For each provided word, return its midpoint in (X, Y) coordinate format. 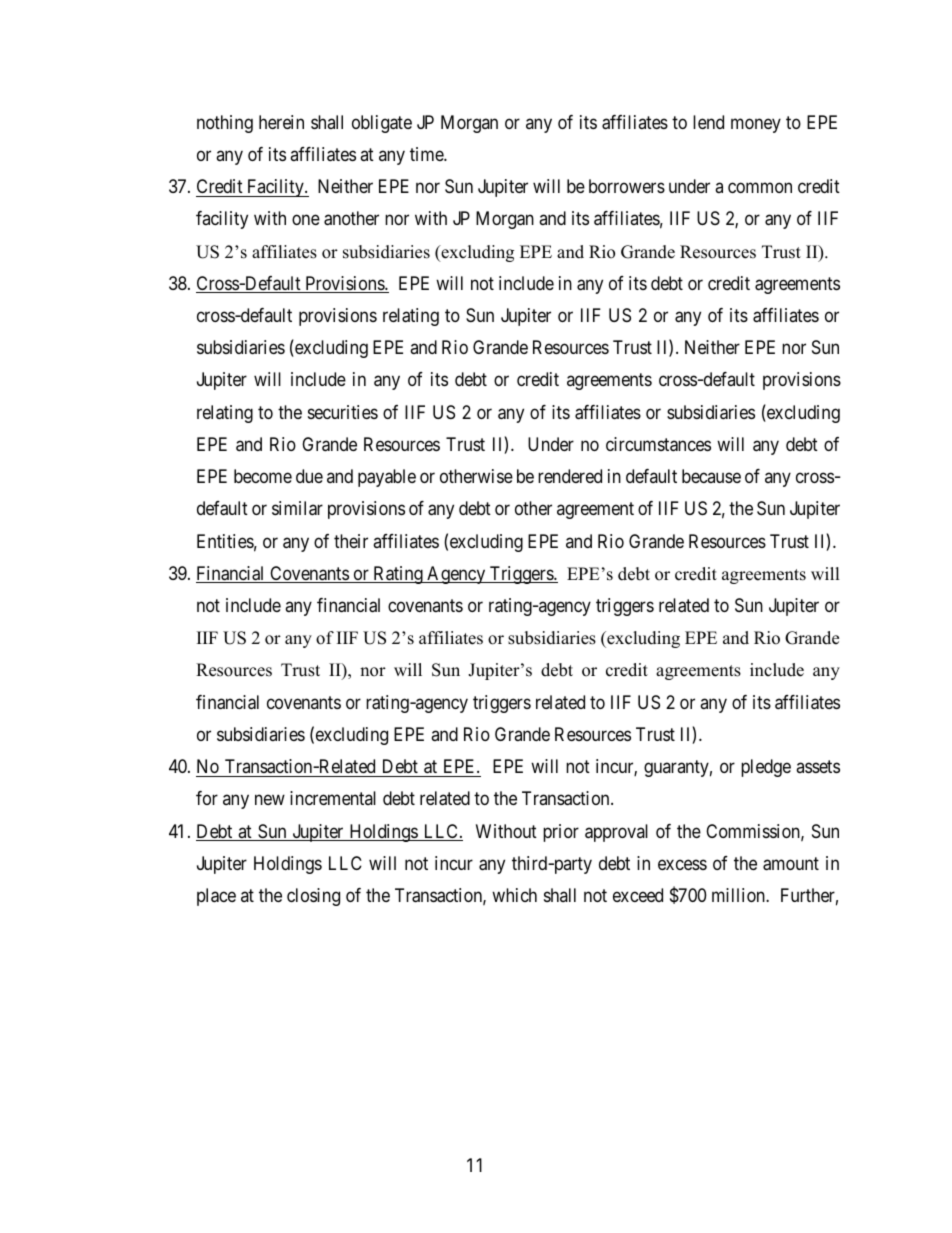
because (711, 476)
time (427, 154)
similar (297, 508)
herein (281, 122)
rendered (570, 476)
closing (313, 897)
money (756, 125)
